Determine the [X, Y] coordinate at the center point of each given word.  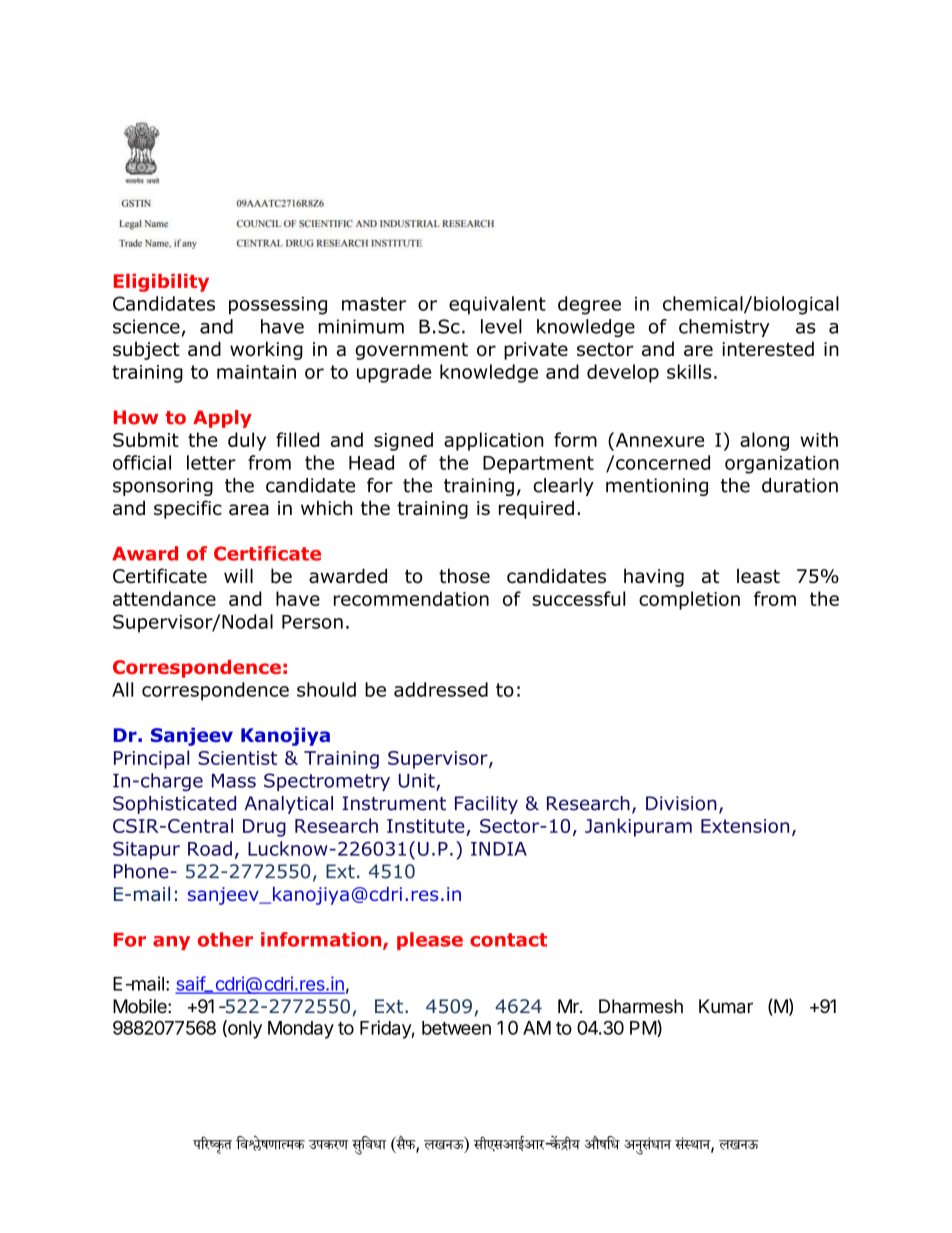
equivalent [497, 305]
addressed [441, 689]
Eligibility [161, 283]
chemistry [724, 328]
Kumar [726, 1006]
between [456, 1028]
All [122, 689]
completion [689, 600]
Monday [301, 1030]
